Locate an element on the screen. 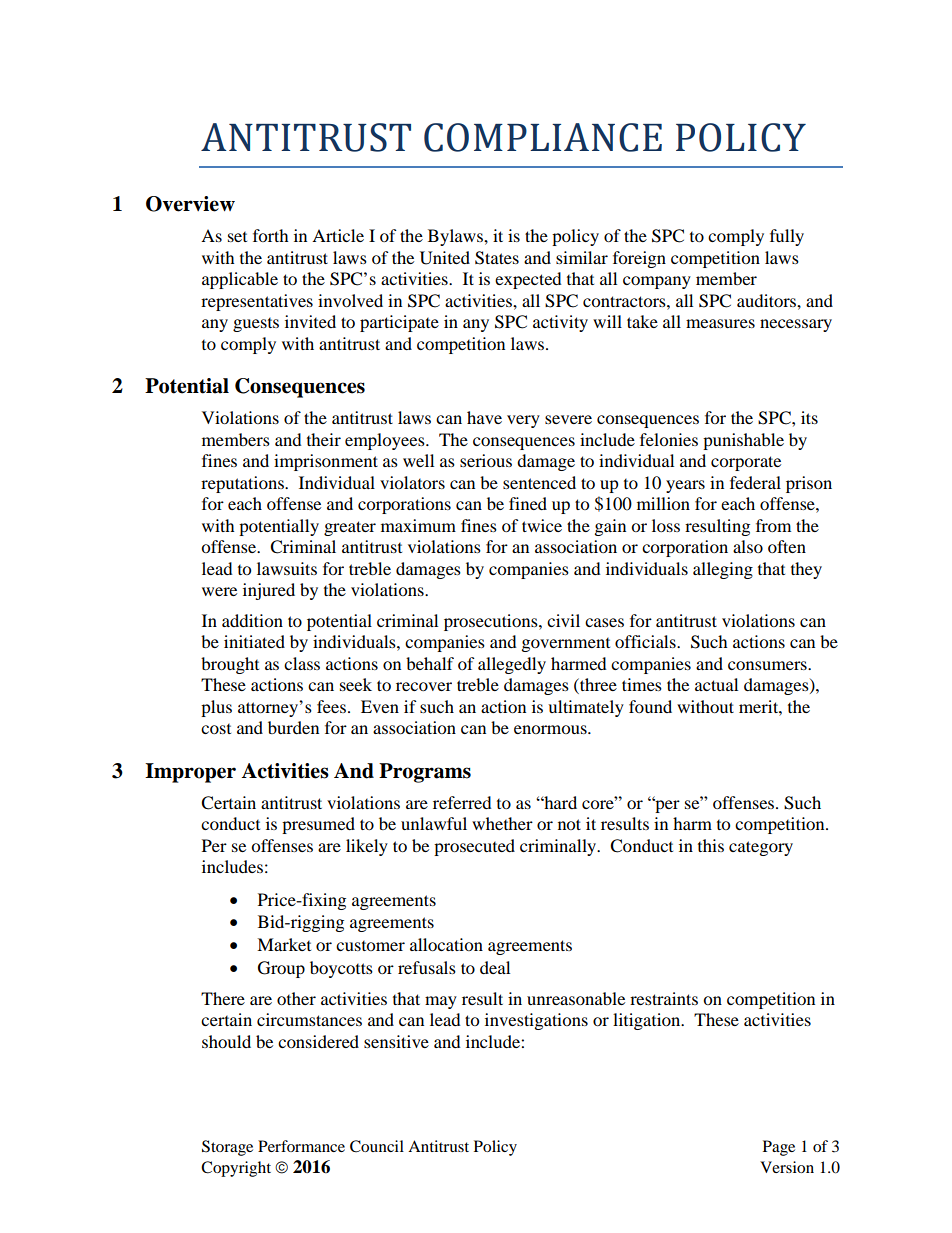 This screenshot has width=952, height=1233. presumed is located at coordinates (318, 825).
